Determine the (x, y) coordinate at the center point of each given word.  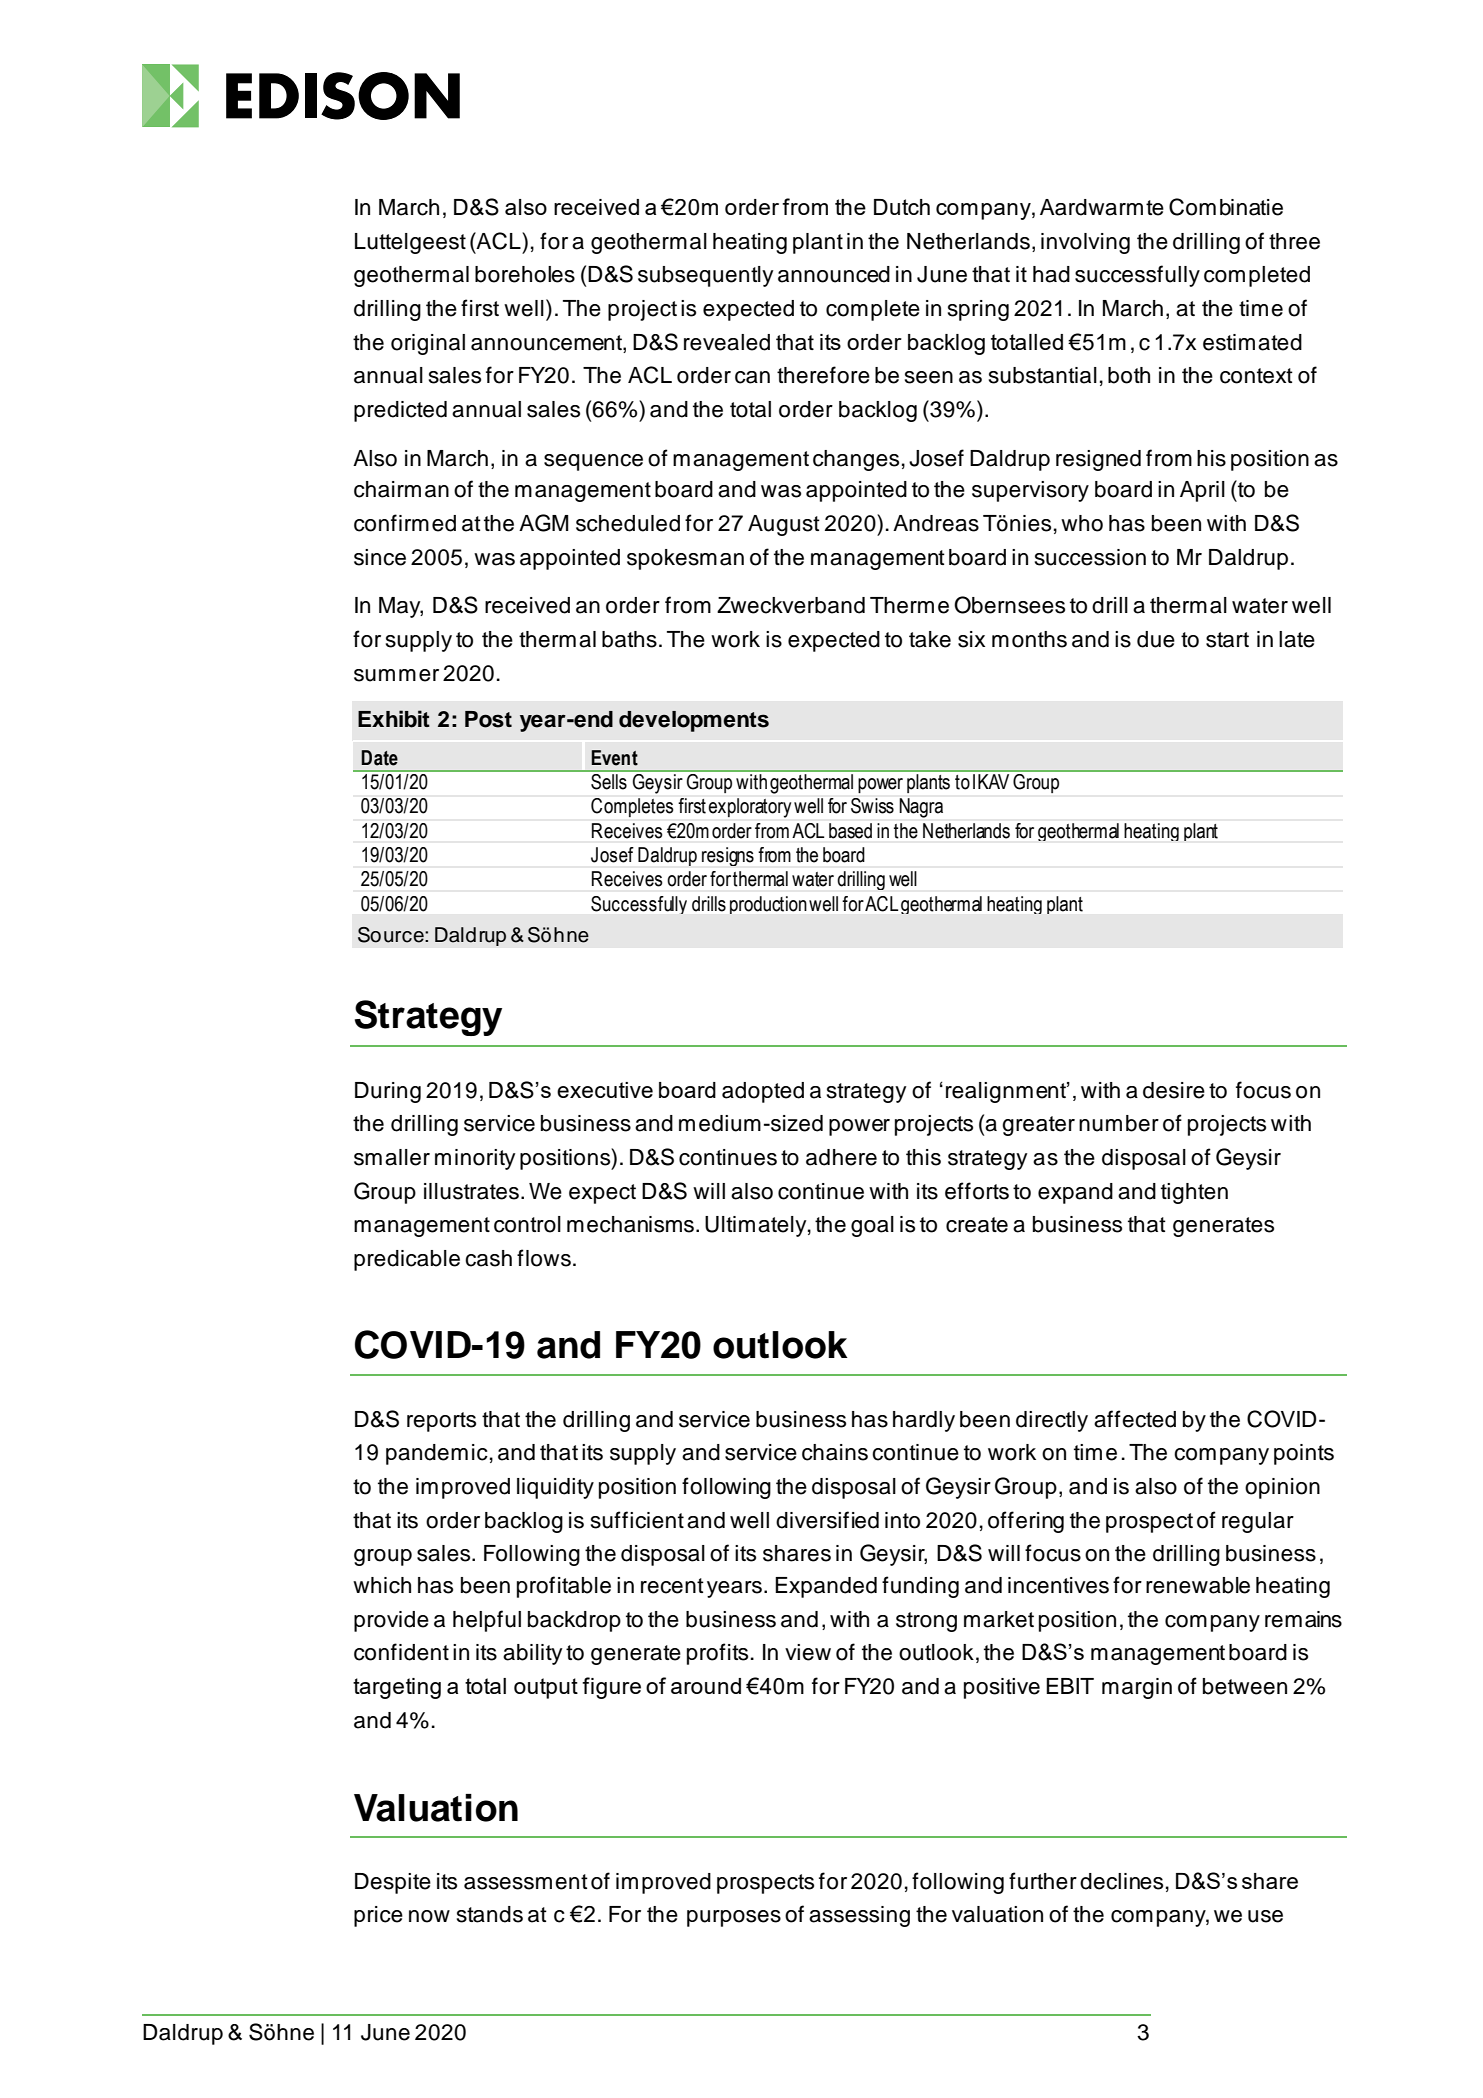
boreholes (525, 274)
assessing (859, 1916)
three (1294, 241)
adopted (763, 1092)
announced (834, 274)
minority (475, 1159)
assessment (526, 1882)
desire (1174, 1090)
